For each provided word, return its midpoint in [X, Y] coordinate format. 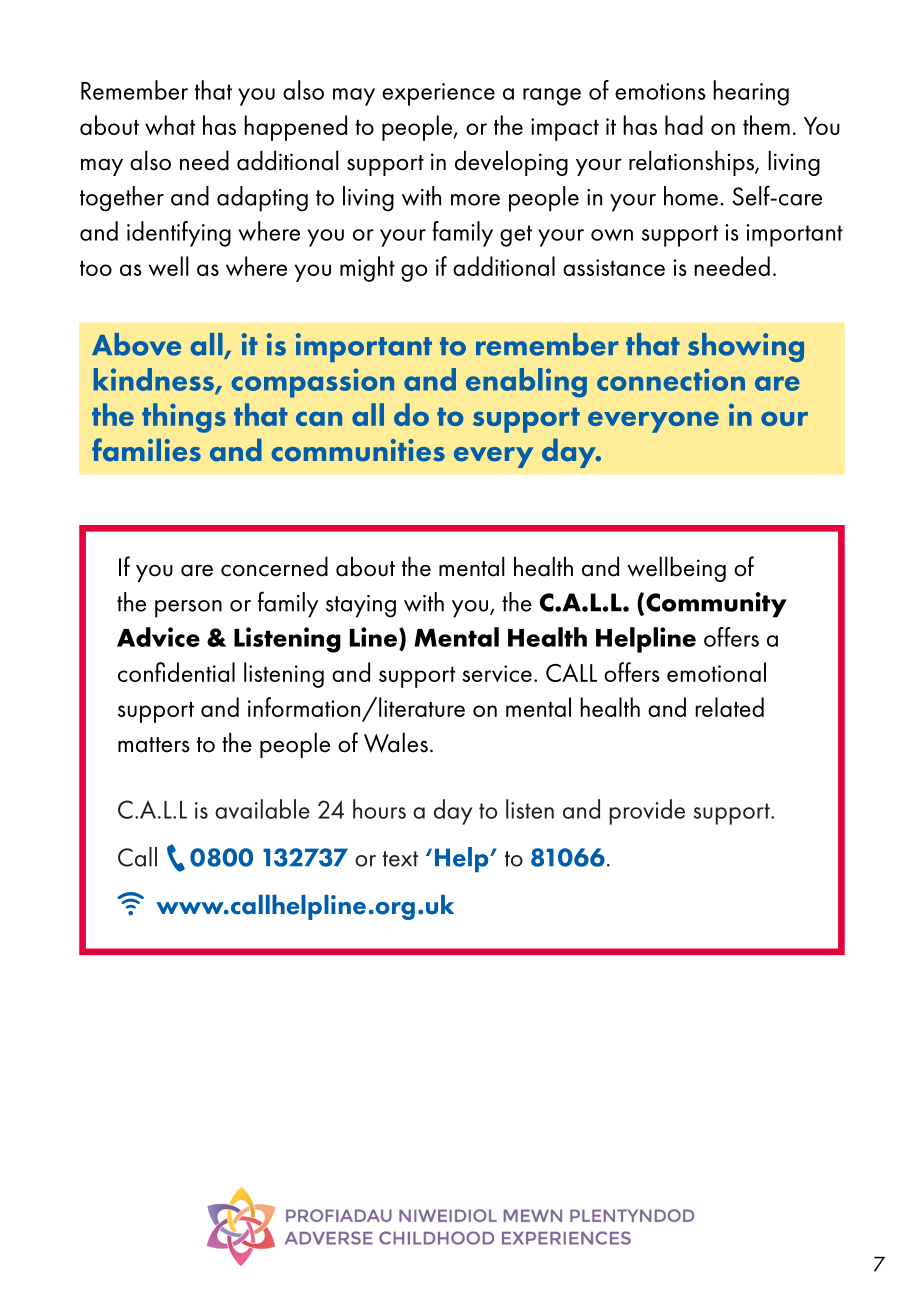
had [684, 125]
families [146, 450]
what [170, 125]
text [400, 859]
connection [671, 379]
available [262, 809]
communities [358, 450]
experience [438, 94]
